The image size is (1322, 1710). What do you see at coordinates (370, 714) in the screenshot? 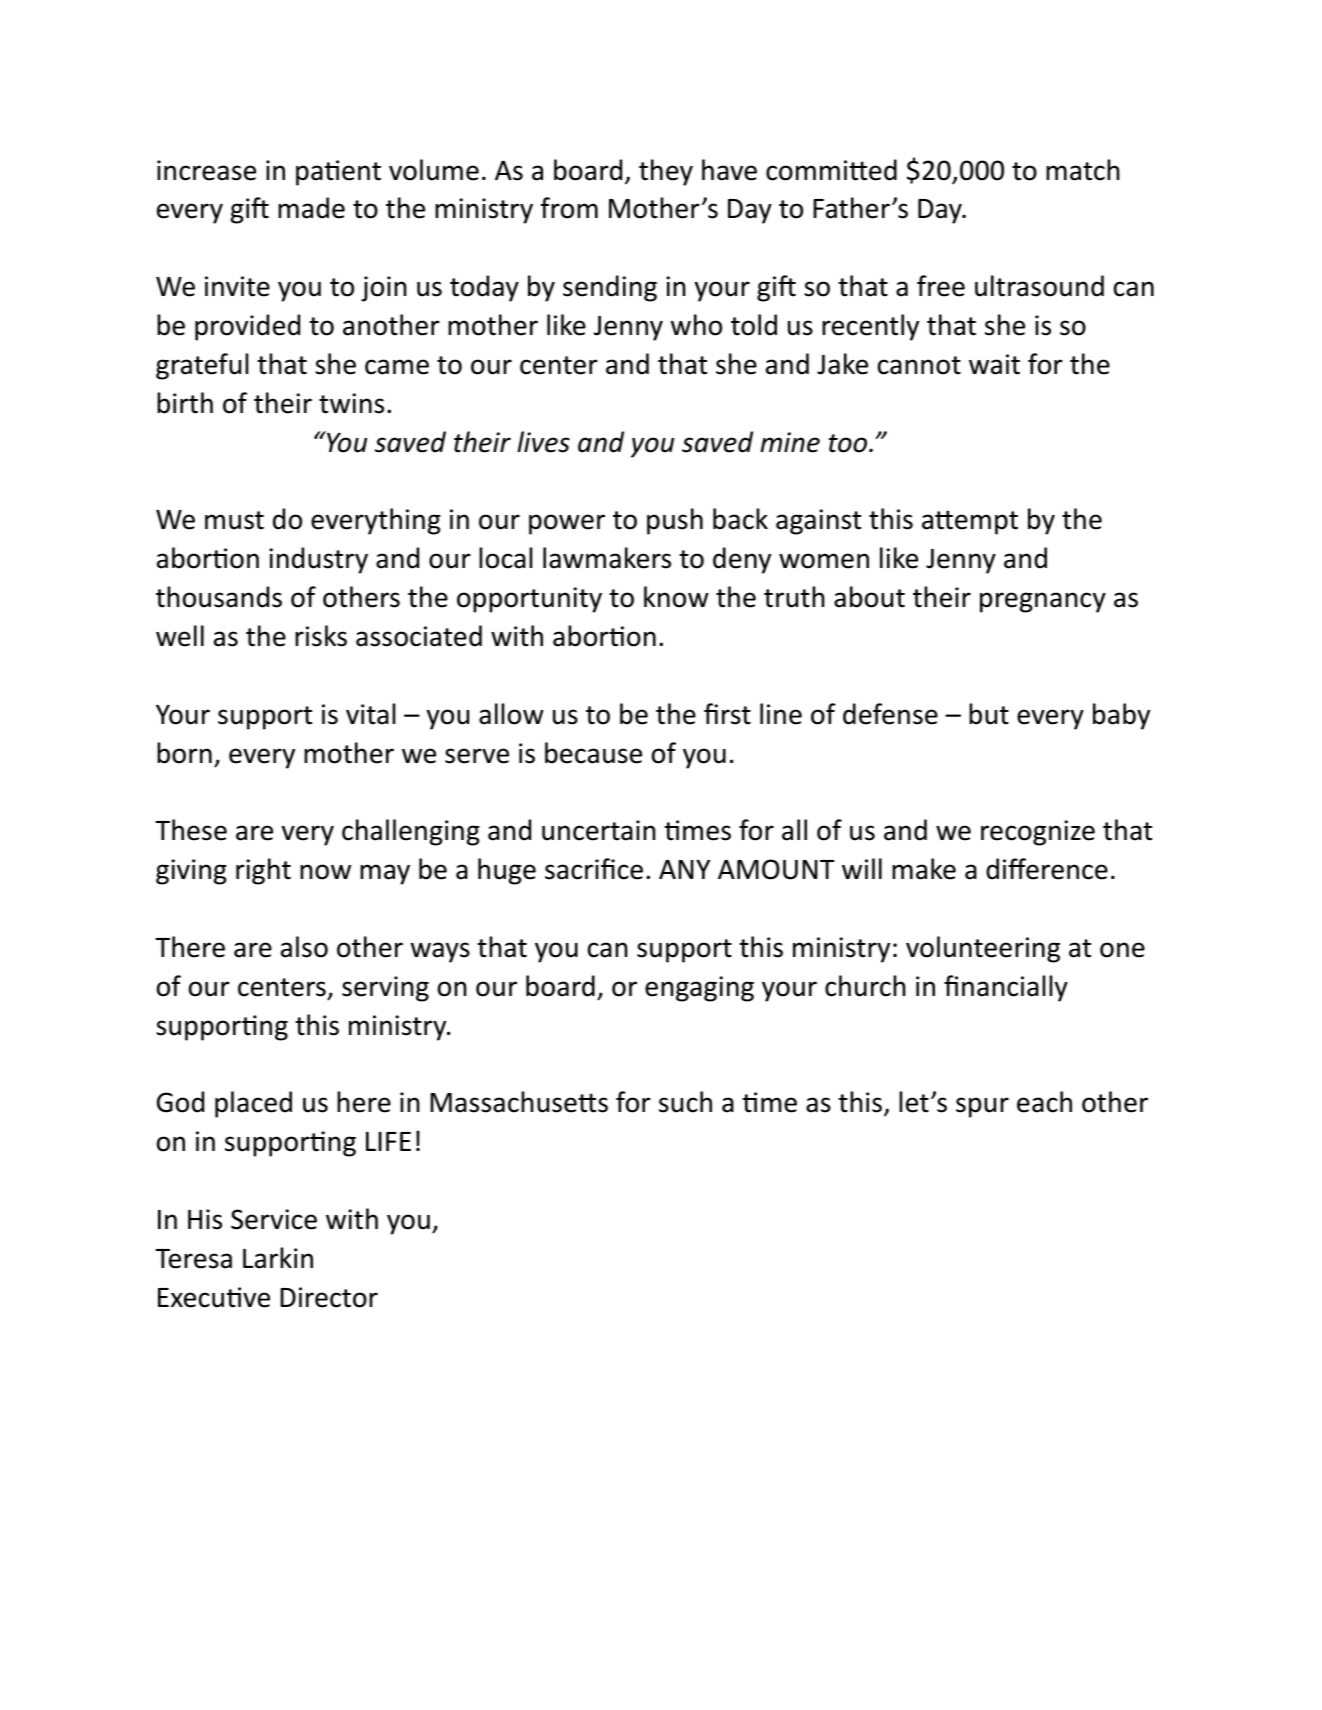
I see `vital` at bounding box center [370, 714].
